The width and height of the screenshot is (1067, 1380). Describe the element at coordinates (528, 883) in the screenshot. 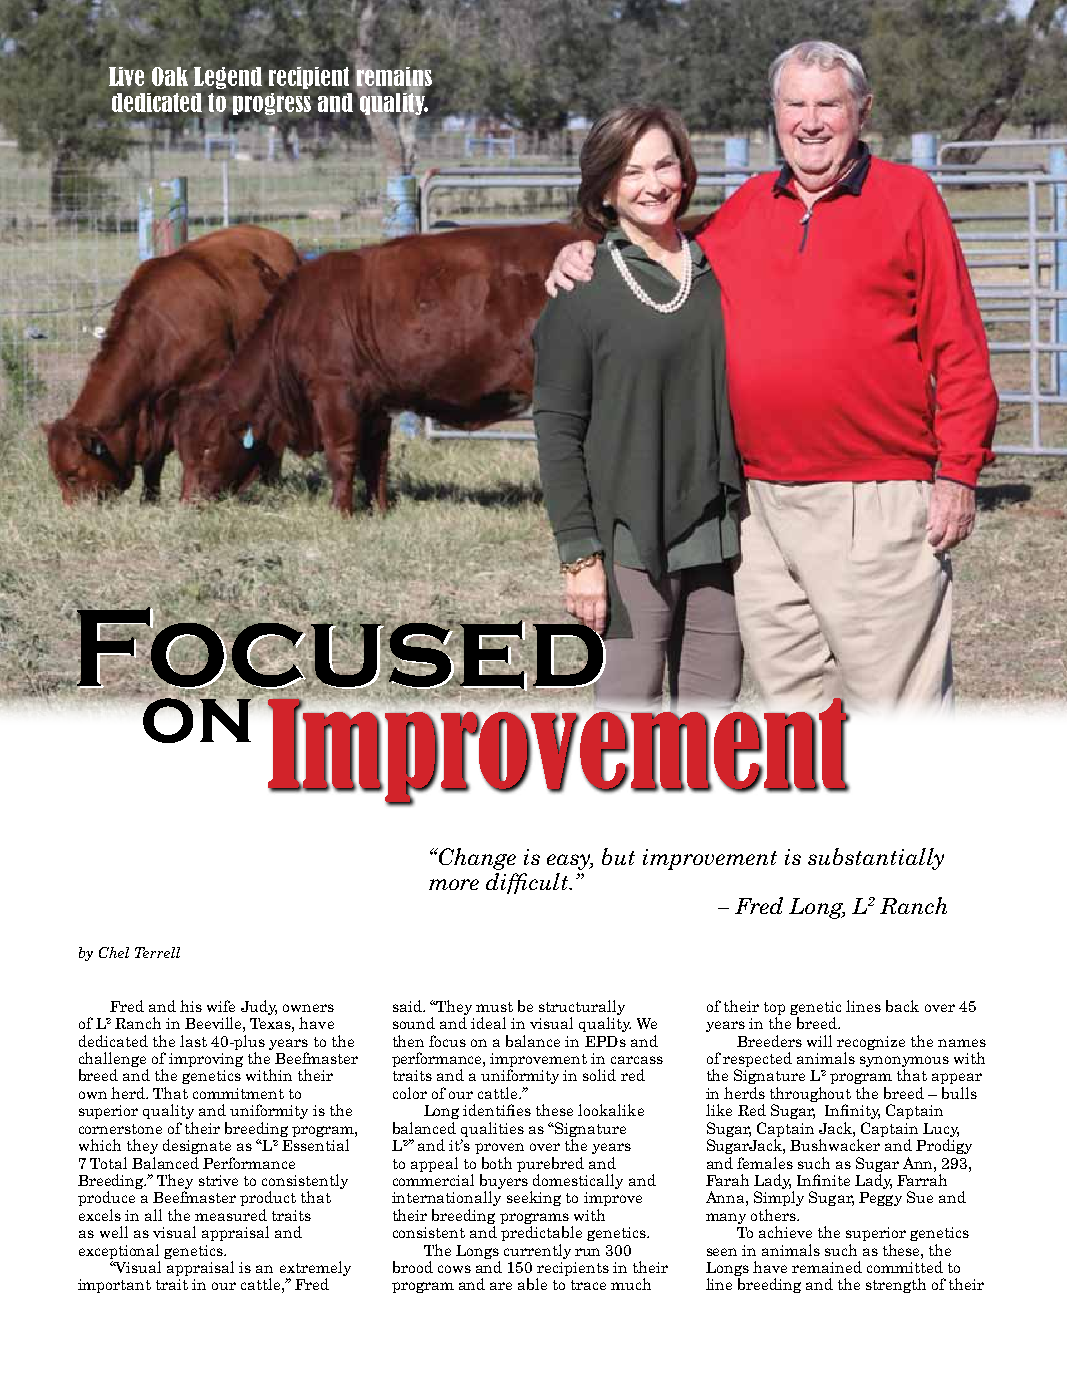

I see `difficult` at that location.
